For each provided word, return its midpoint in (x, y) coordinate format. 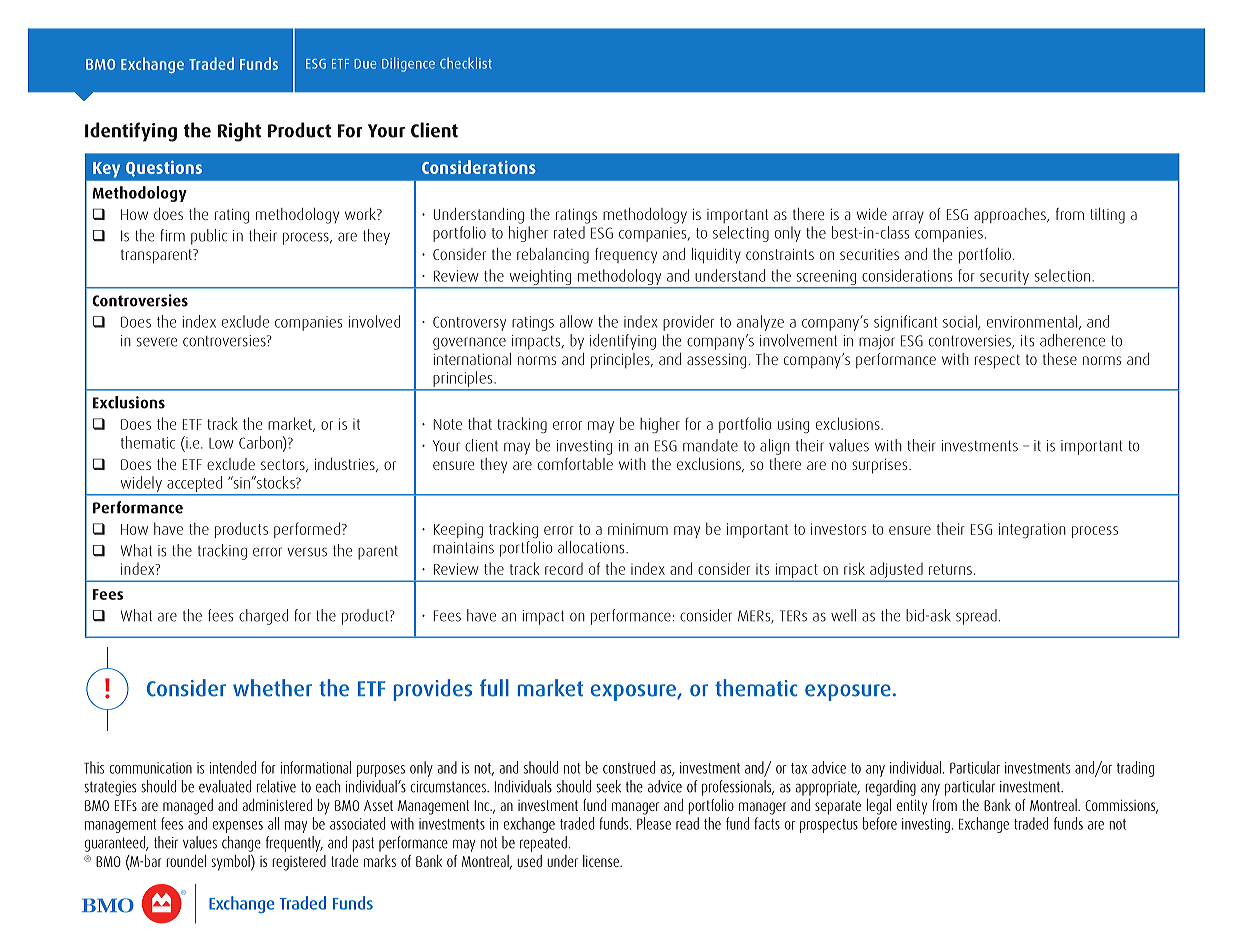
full (494, 688)
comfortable (575, 464)
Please (654, 823)
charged (263, 617)
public (209, 237)
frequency (626, 255)
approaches (1011, 215)
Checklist (466, 63)
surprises (881, 466)
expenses (238, 827)
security (1004, 278)
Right (239, 132)
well (843, 615)
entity (912, 807)
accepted (194, 484)
